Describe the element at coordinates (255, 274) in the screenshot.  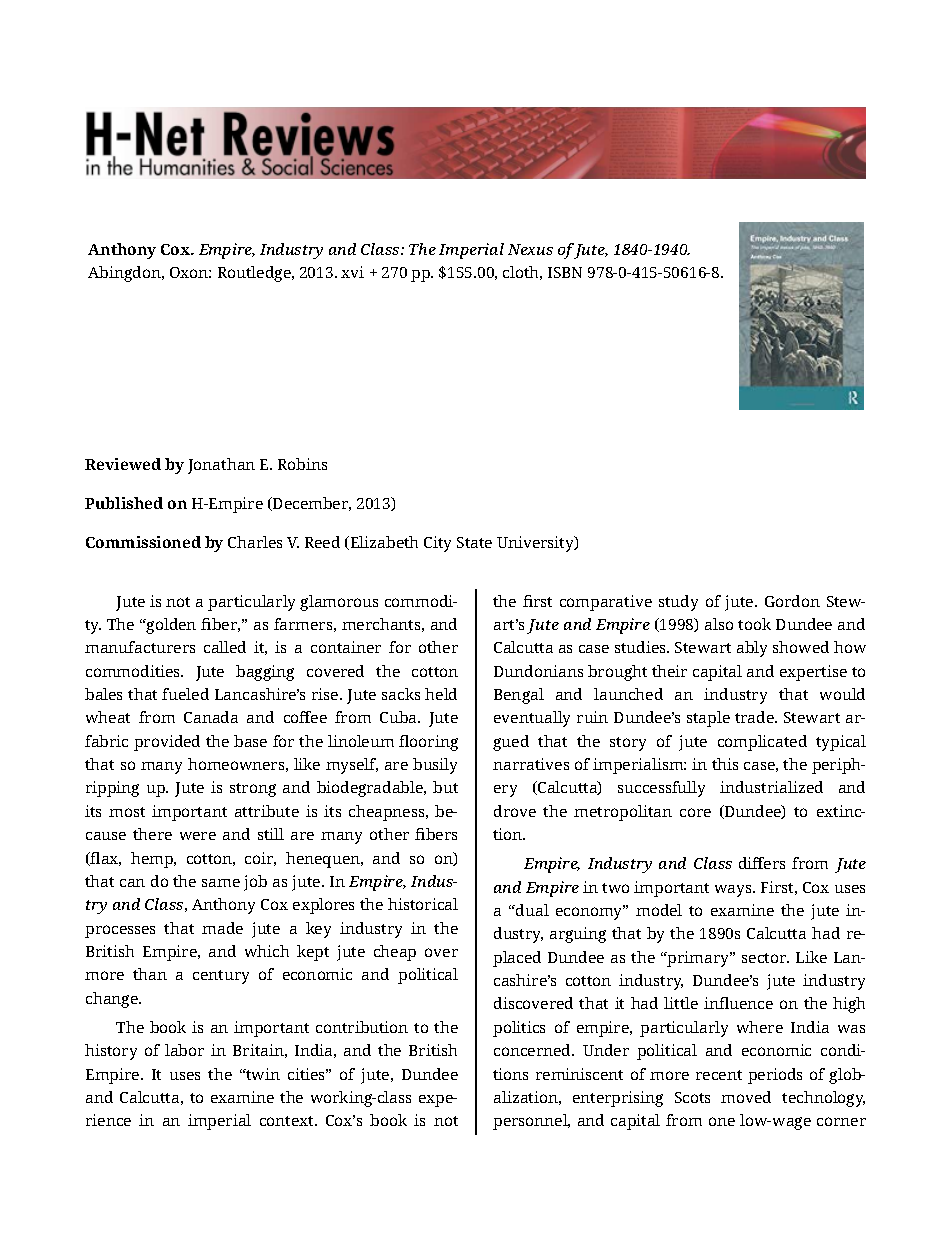
I see `Routledge` at that location.
